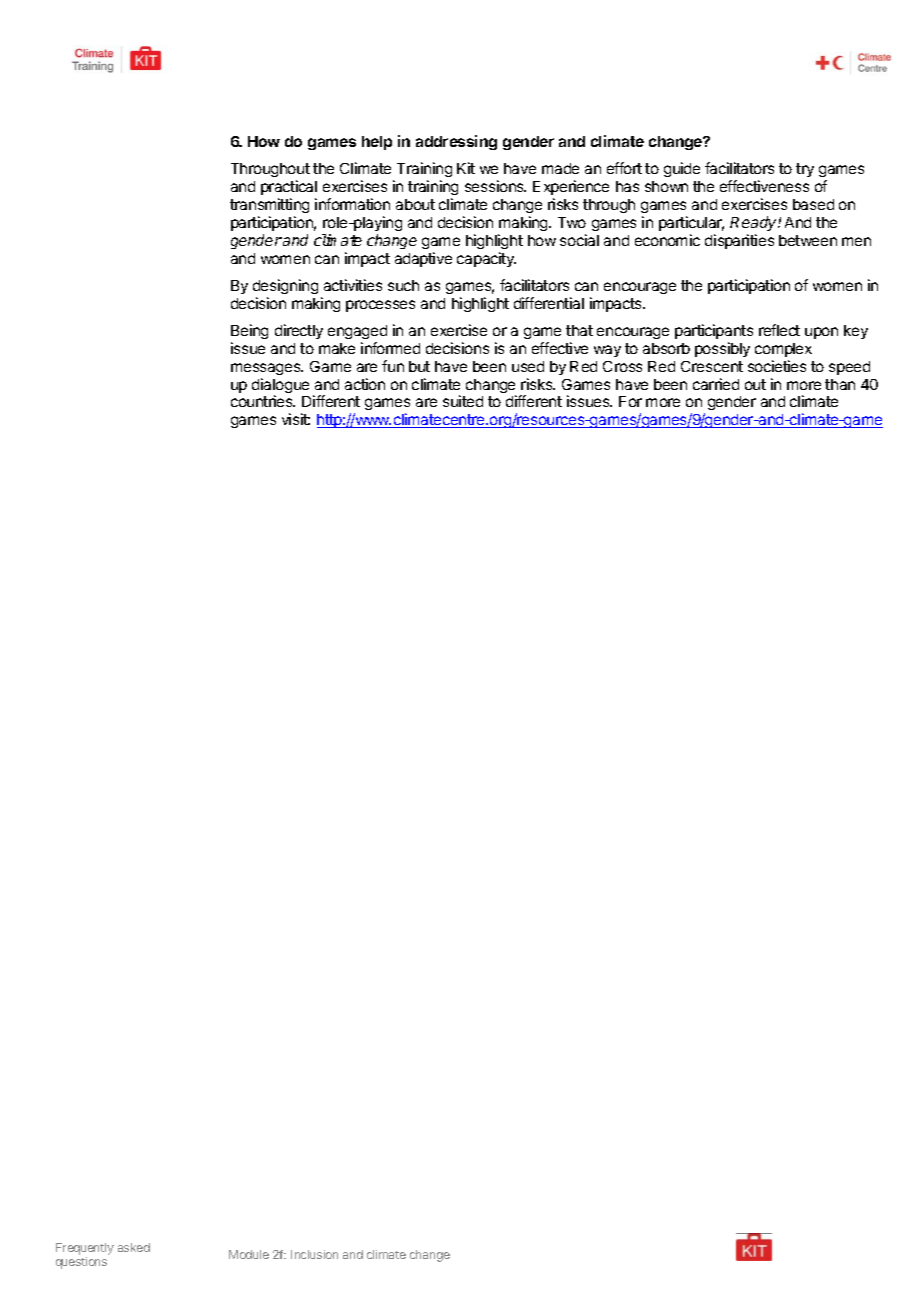 Image resolution: width=924 pixels, height=1308 pixels. Describe the element at coordinates (134, 1247) in the document. I see `asked` at that location.
